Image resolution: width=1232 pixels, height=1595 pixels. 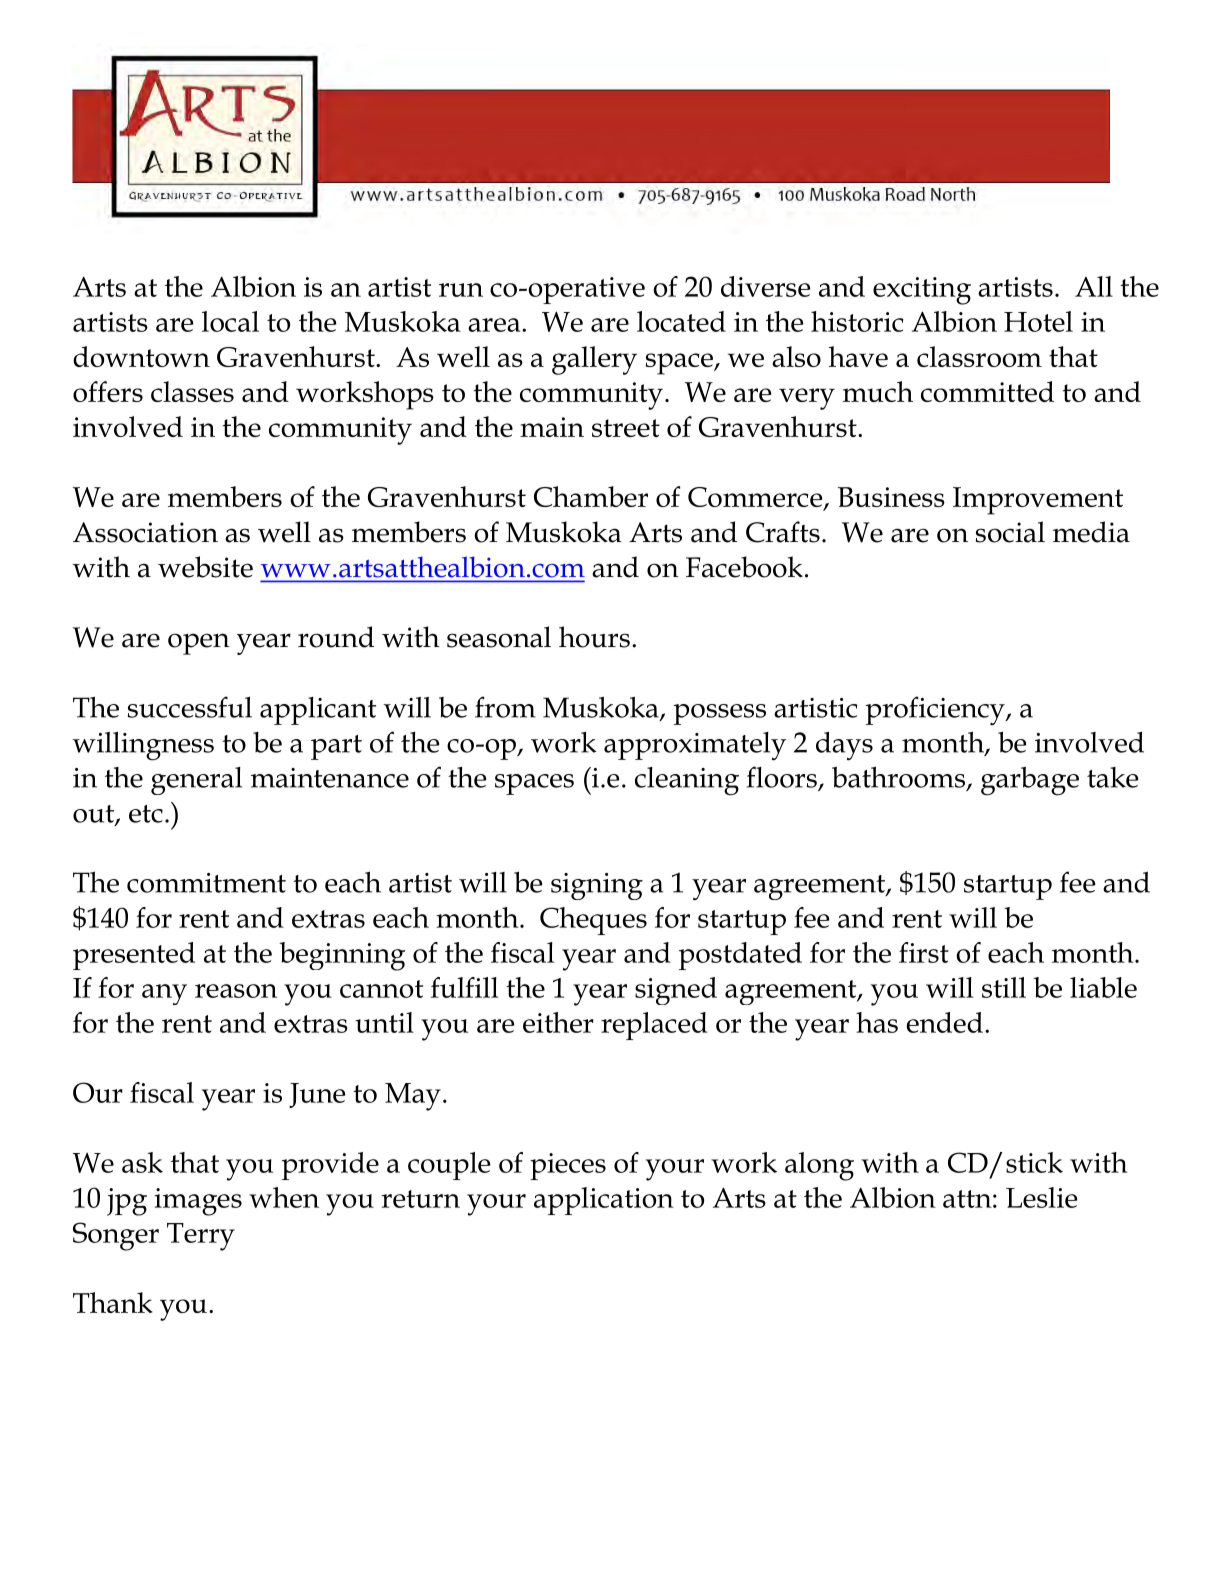 I want to click on Terry, so click(x=201, y=1237).
